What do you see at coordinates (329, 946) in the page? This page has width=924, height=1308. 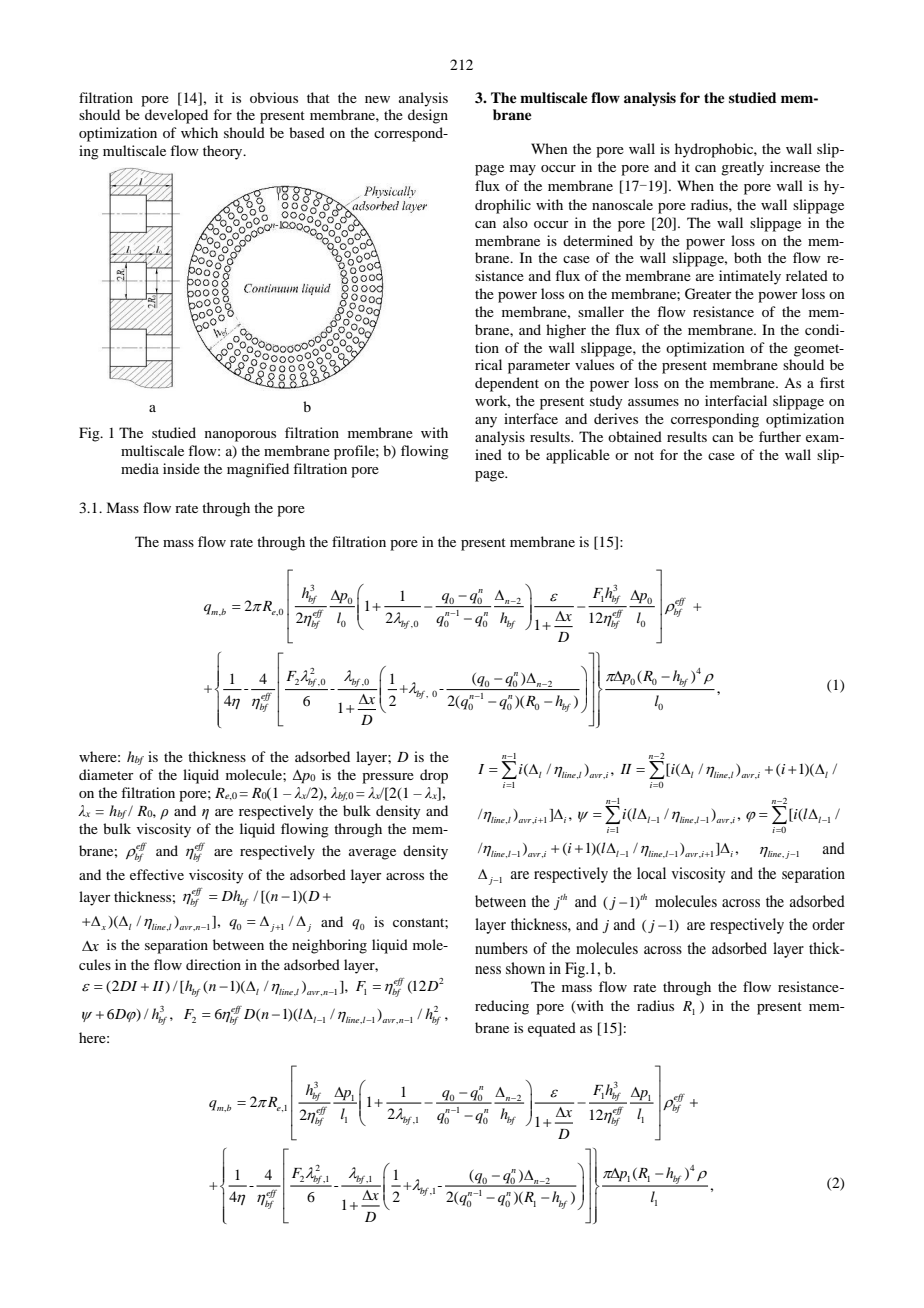 I see `neighboring` at bounding box center [329, 946].
